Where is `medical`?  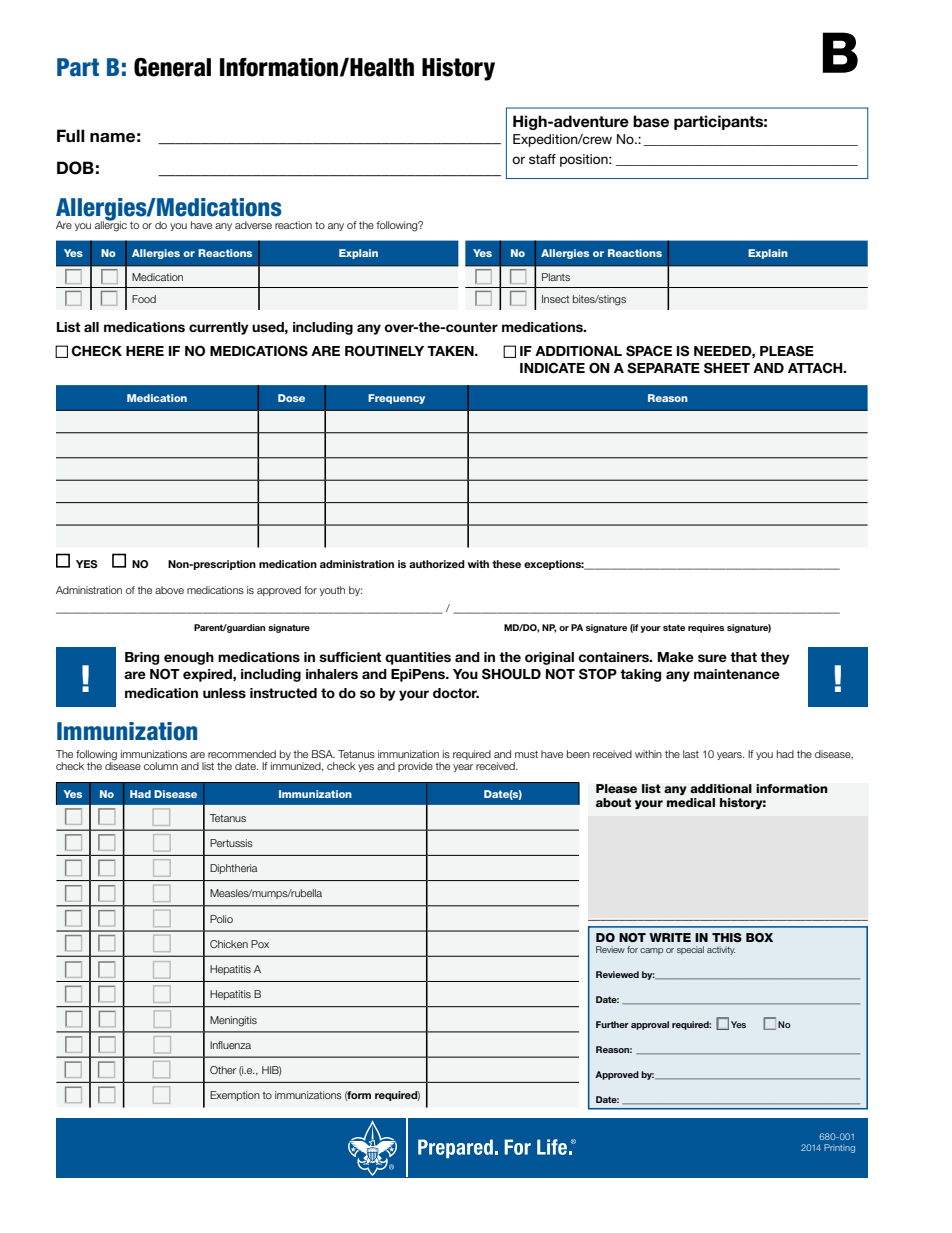 medical is located at coordinates (691, 802).
